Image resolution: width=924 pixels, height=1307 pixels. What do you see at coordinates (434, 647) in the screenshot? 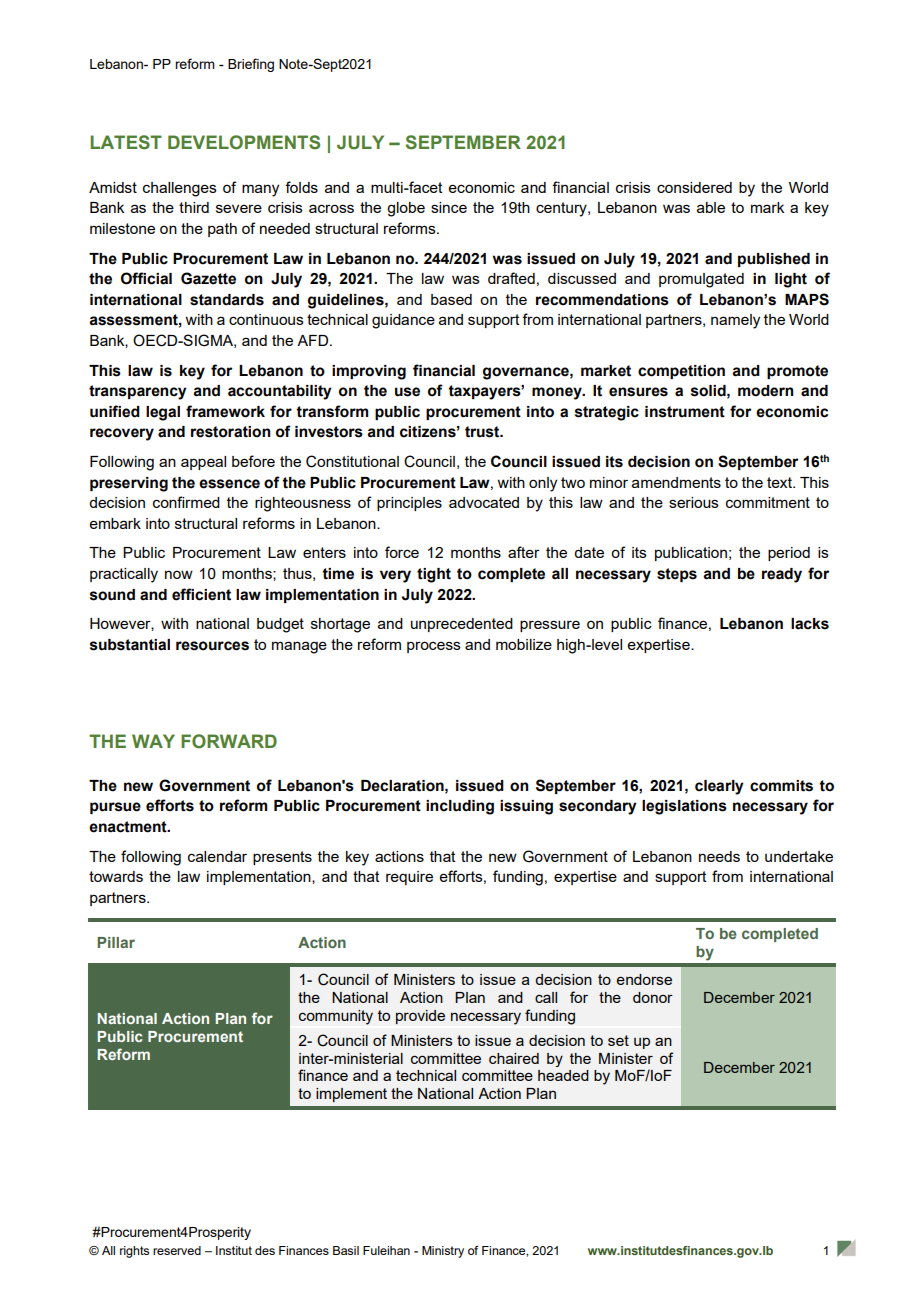
I see `process` at bounding box center [434, 647].
